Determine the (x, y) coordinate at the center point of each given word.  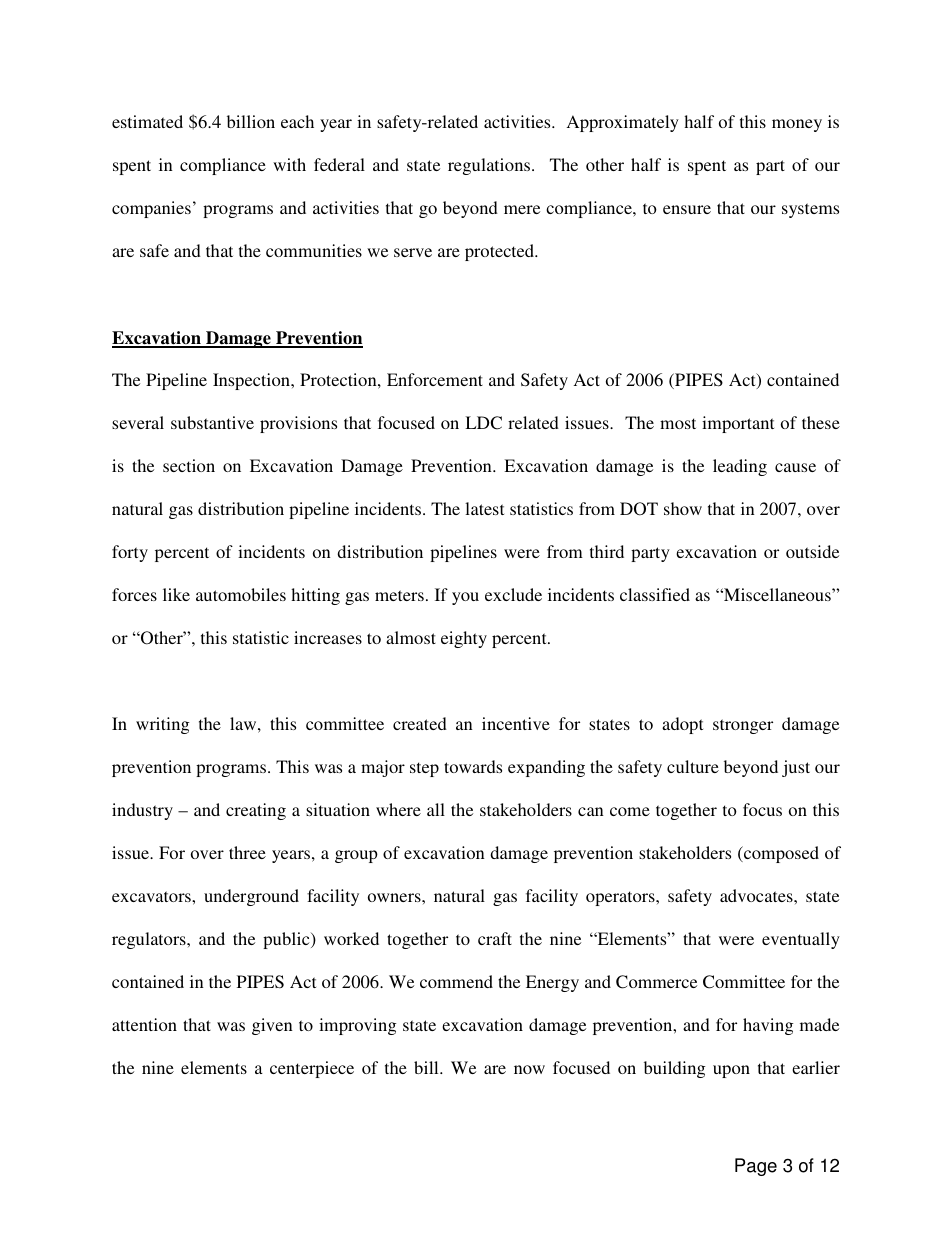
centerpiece (312, 1069)
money (797, 125)
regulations (490, 166)
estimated (147, 121)
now (529, 1069)
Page (756, 1167)
